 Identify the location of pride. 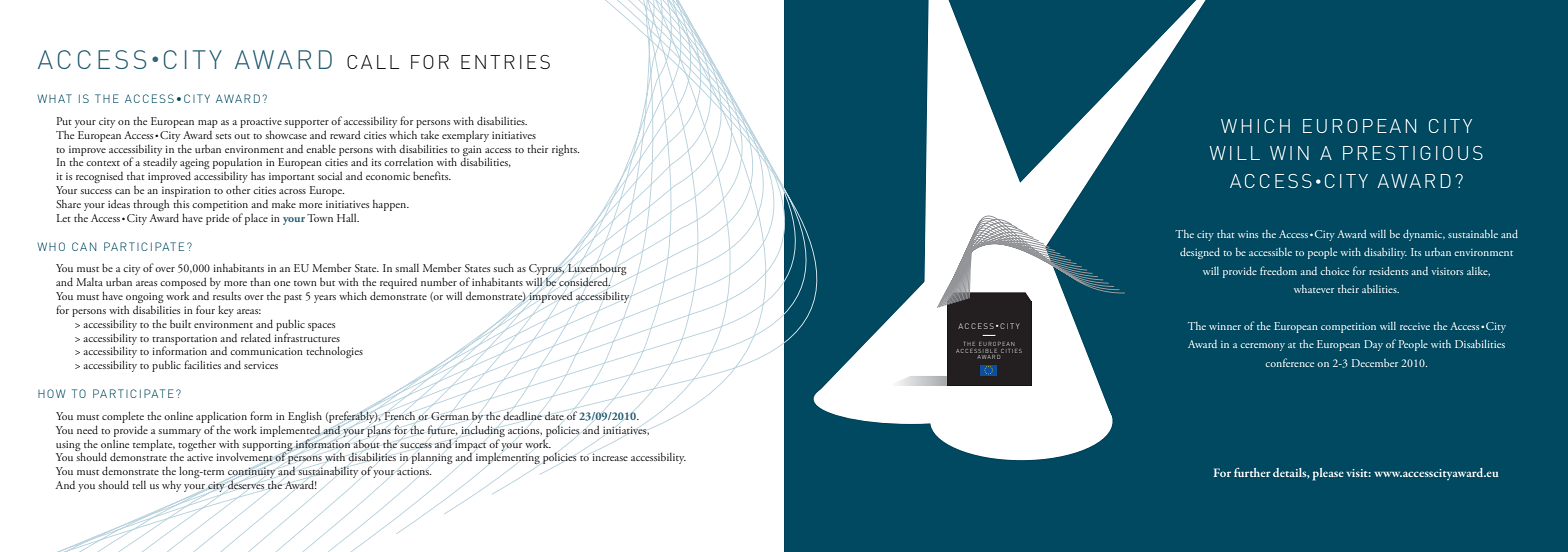
(217, 219).
